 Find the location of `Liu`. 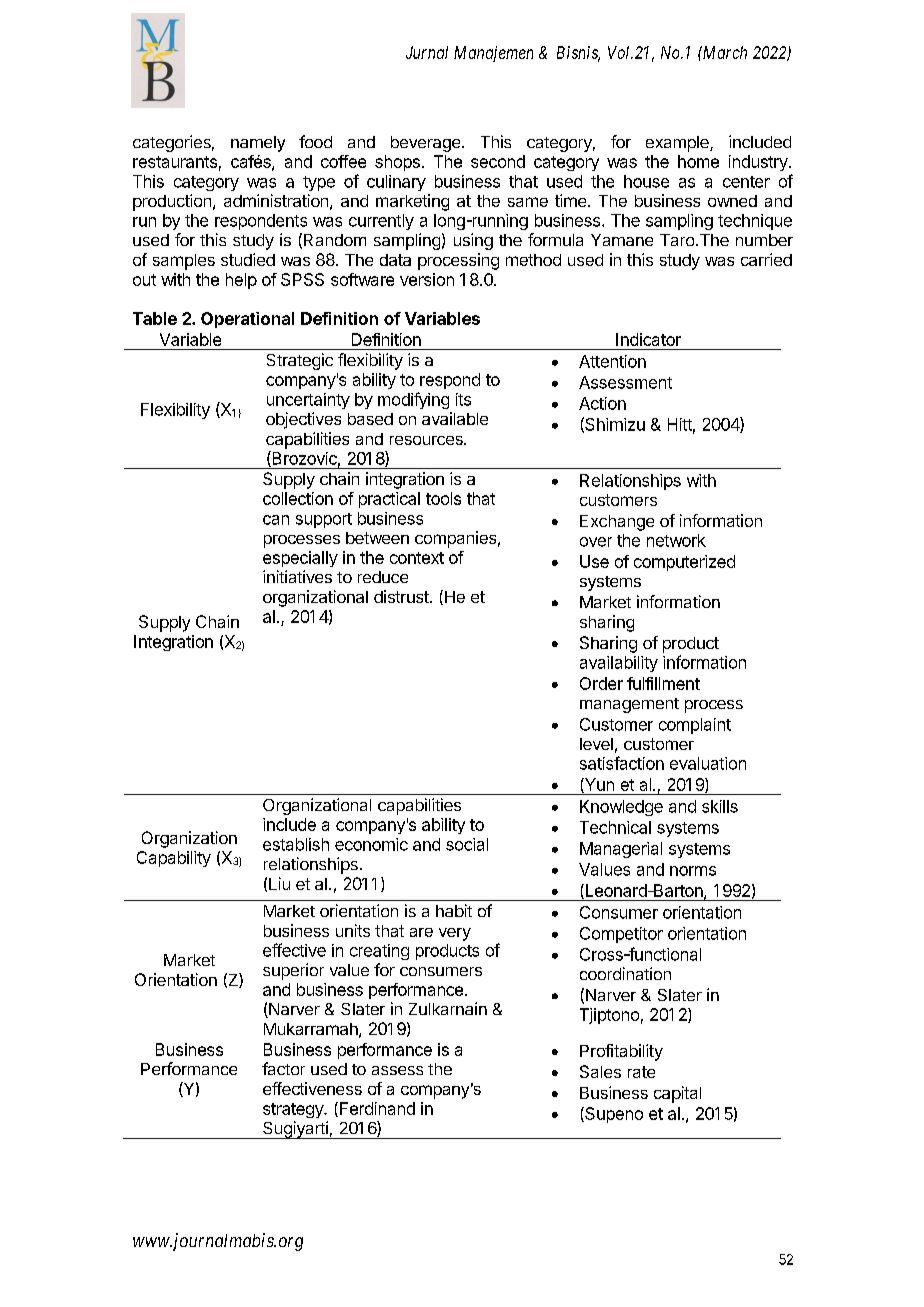

Liu is located at coordinates (279, 883).
